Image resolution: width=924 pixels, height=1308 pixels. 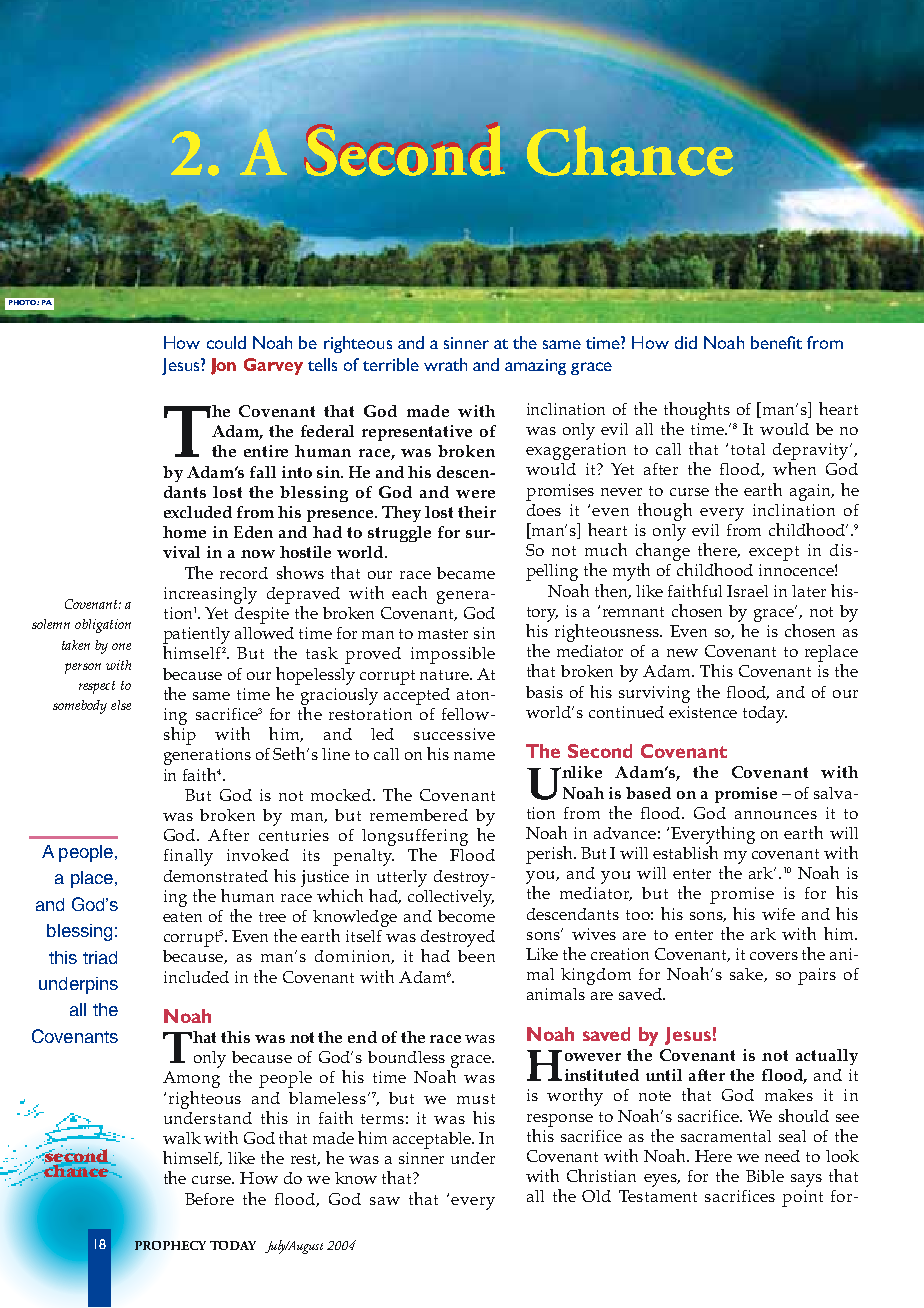 I want to click on boundless, so click(x=406, y=1057).
